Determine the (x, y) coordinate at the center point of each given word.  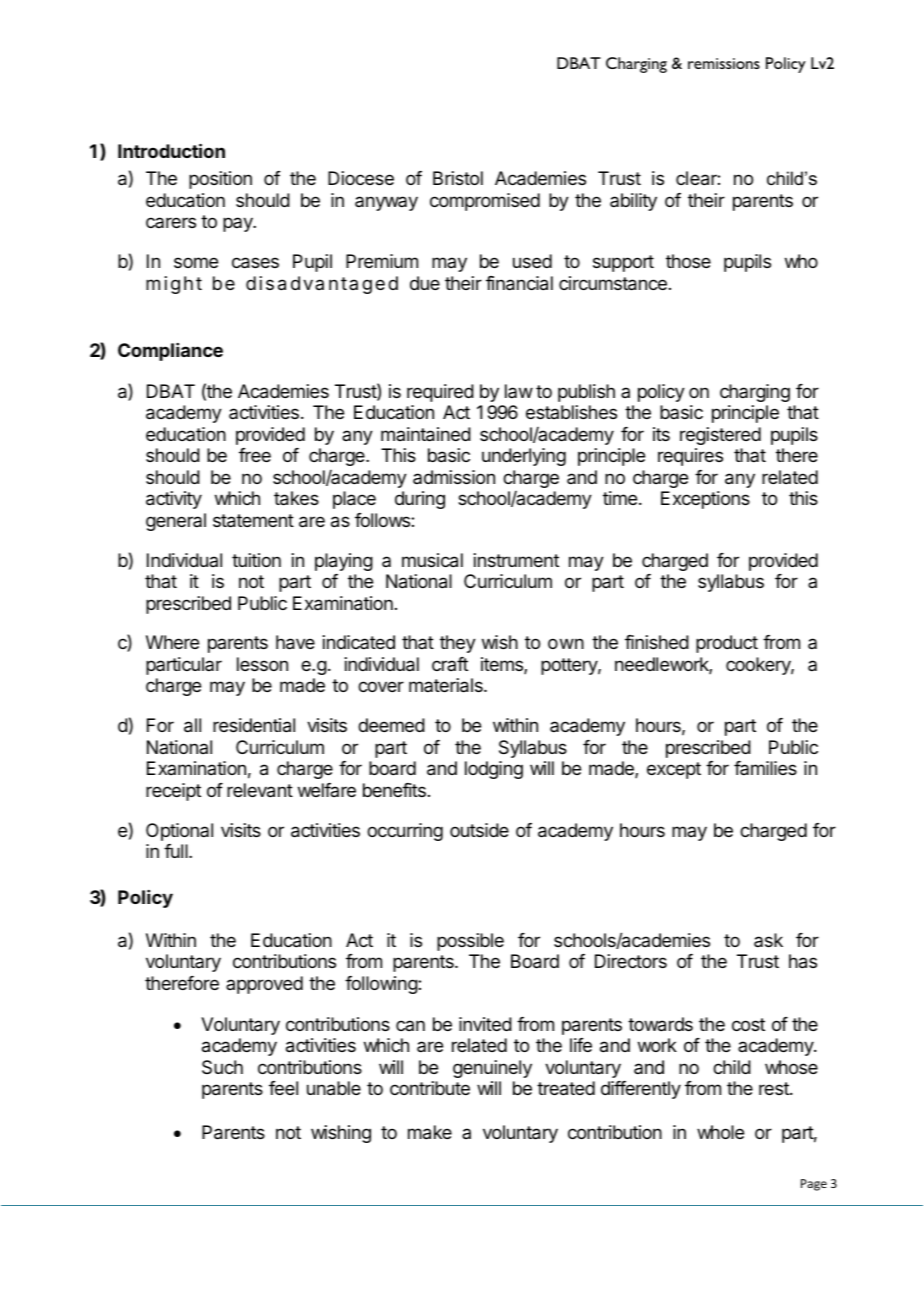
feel (283, 1088)
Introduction (171, 150)
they (458, 644)
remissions (724, 63)
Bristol (458, 178)
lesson (262, 664)
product (727, 644)
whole (720, 1132)
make (430, 1132)
